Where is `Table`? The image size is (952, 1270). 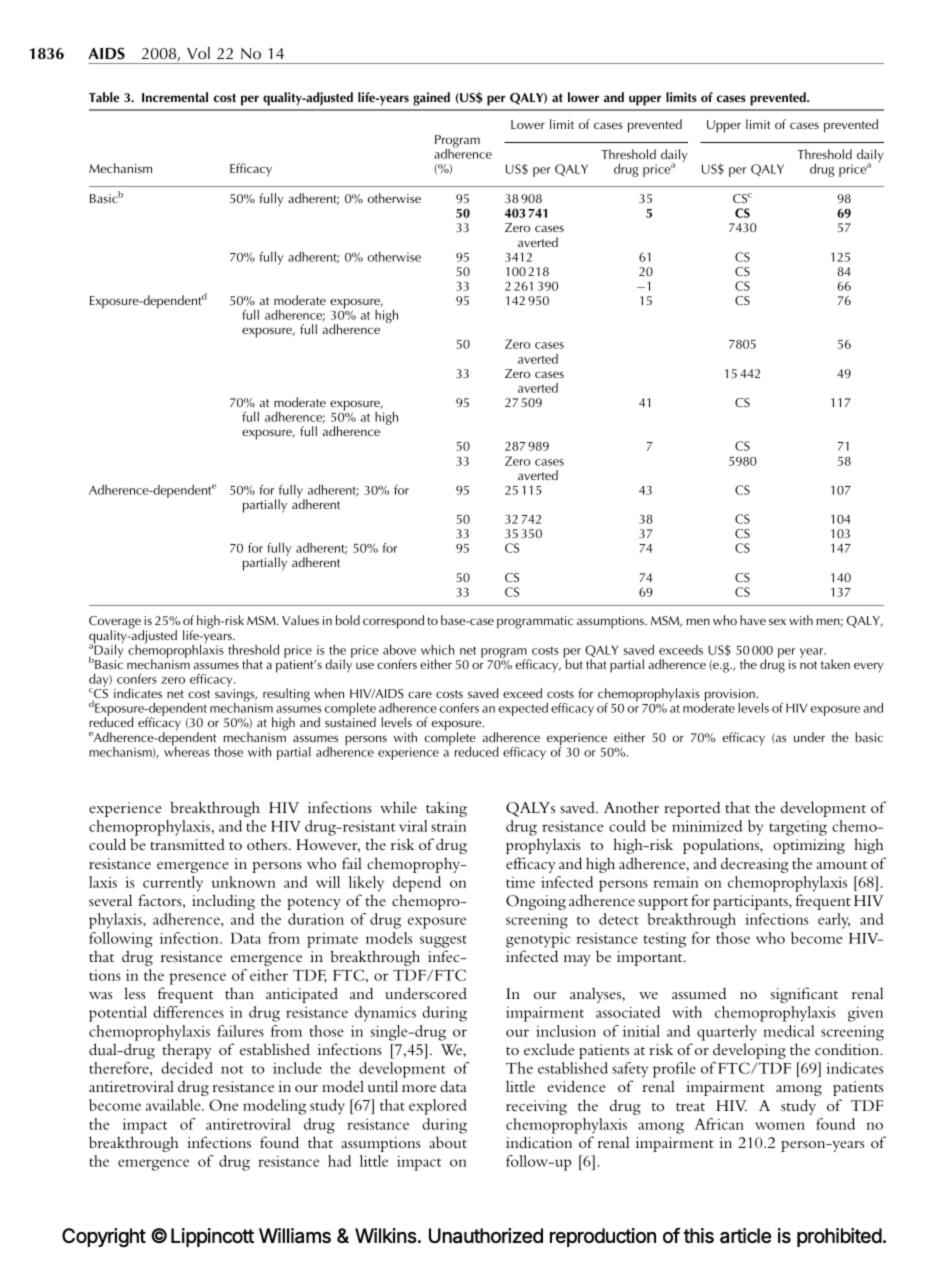
Table is located at coordinates (104, 97).
